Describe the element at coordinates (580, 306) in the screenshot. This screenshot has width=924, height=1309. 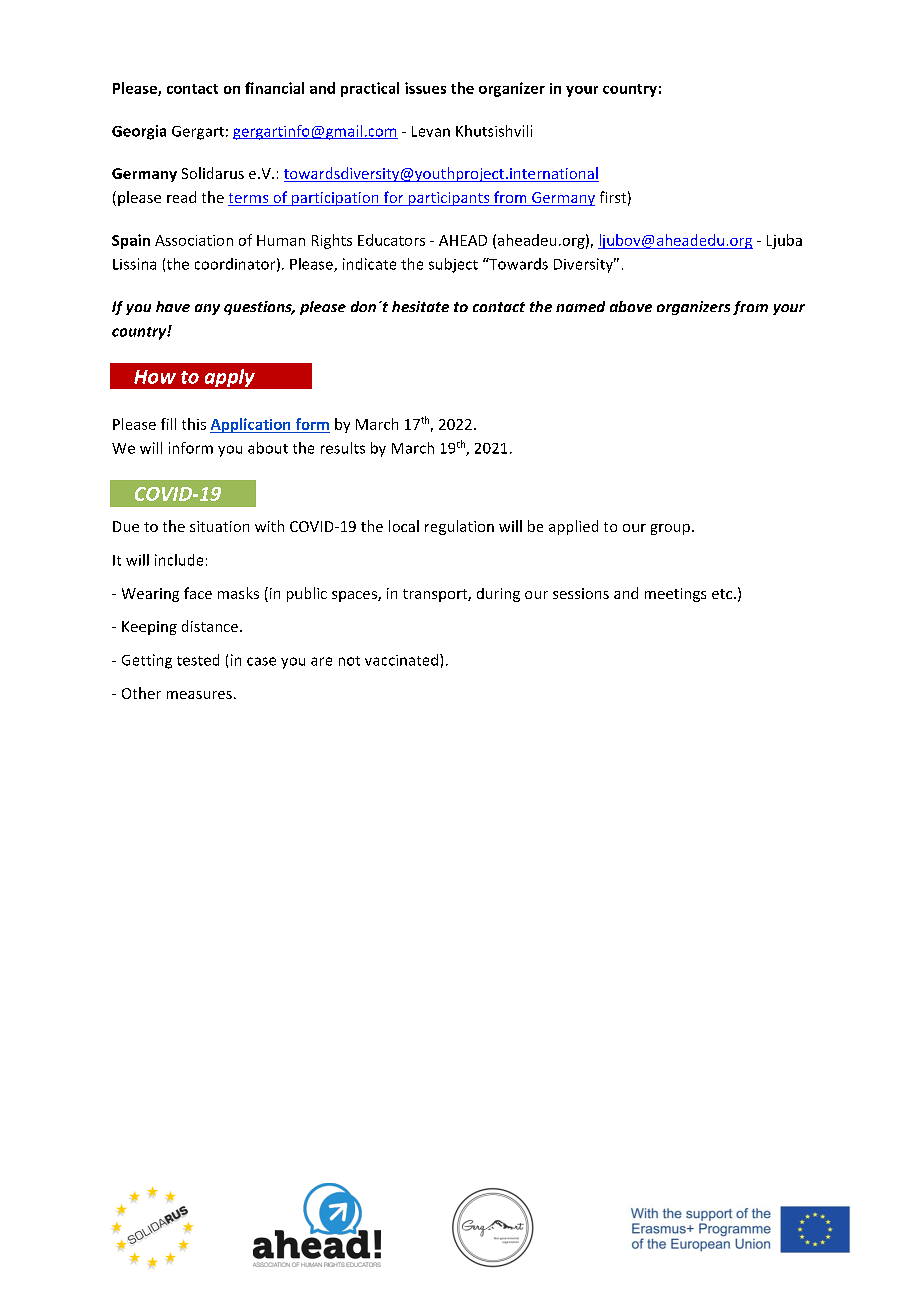
I see `named` at that location.
